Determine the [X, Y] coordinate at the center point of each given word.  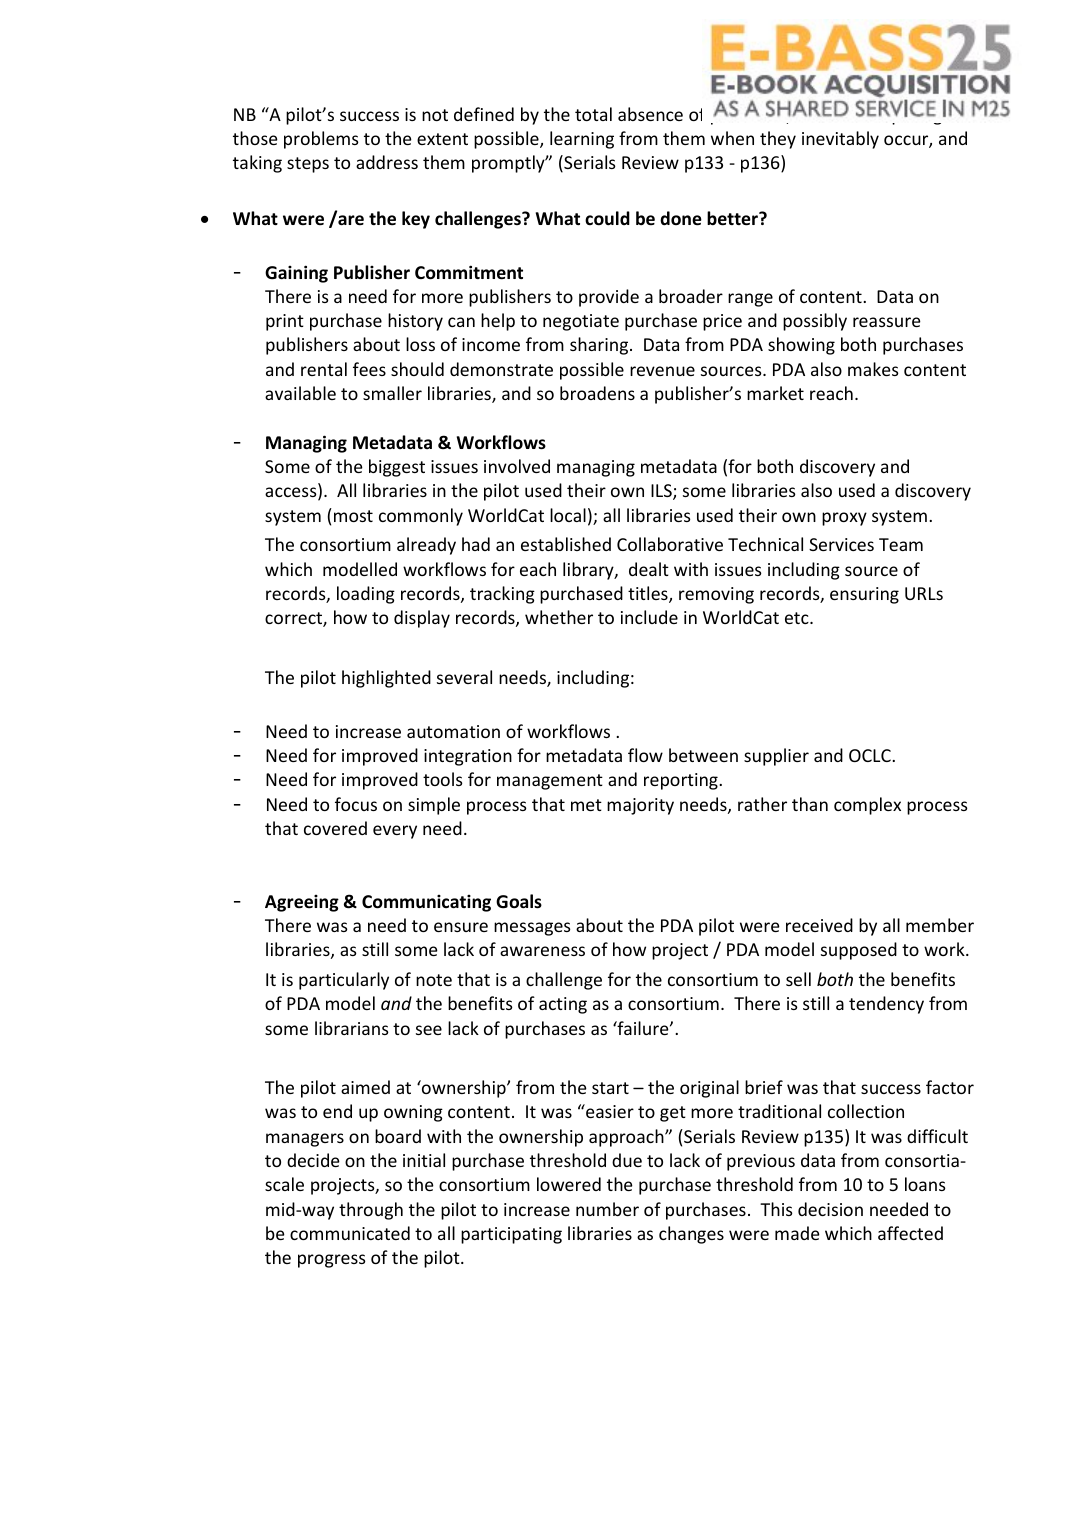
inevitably [840, 140]
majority [640, 806]
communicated [350, 1233]
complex [867, 806]
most [353, 516]
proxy [844, 519]
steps [308, 165]
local [568, 515]
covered [335, 828]
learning [582, 140]
